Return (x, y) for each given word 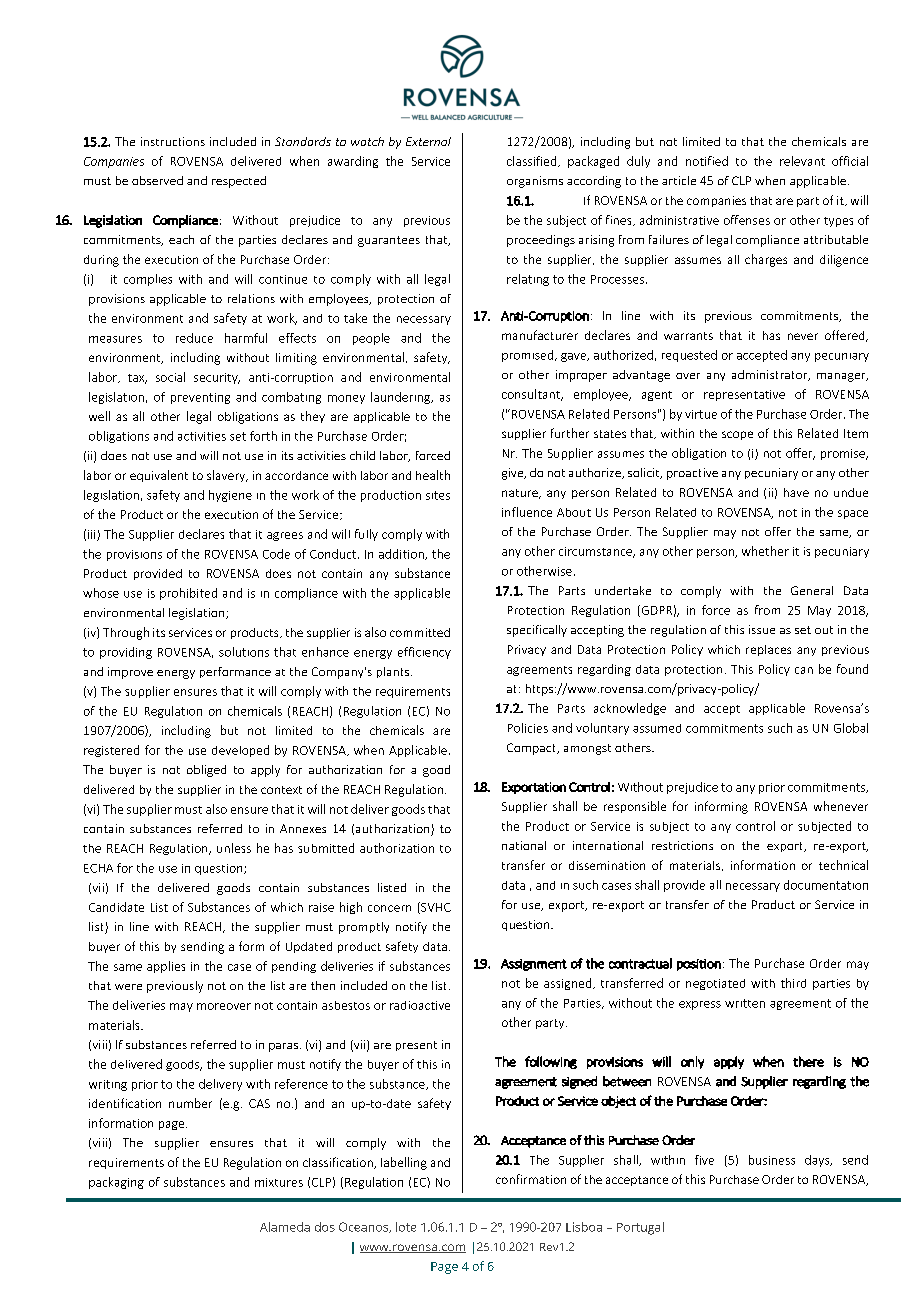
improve (130, 673)
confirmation (531, 1179)
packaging (116, 1183)
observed (157, 180)
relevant (802, 161)
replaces (768, 650)
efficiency (424, 653)
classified (533, 161)
